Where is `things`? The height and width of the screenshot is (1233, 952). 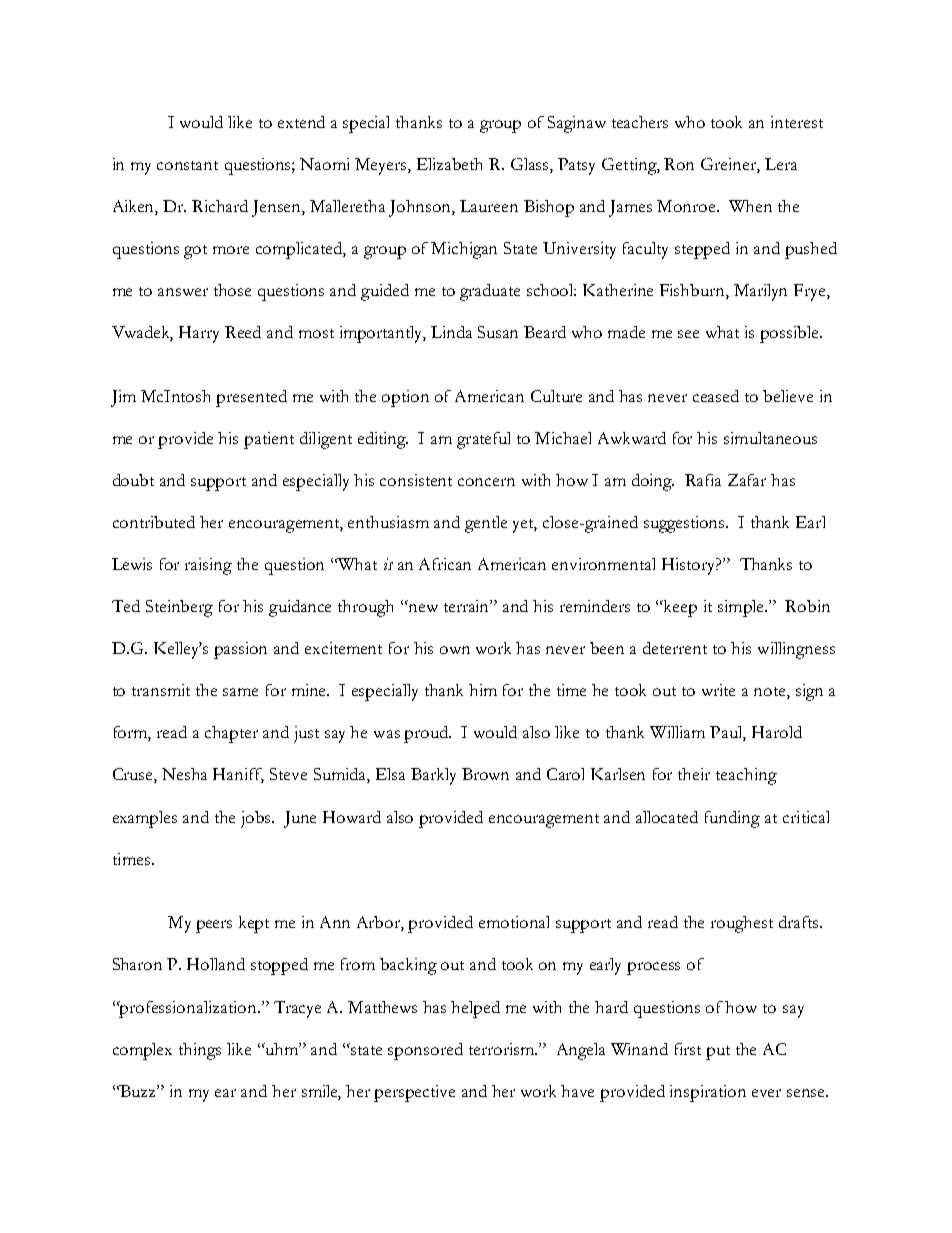
things is located at coordinates (200, 1051).
